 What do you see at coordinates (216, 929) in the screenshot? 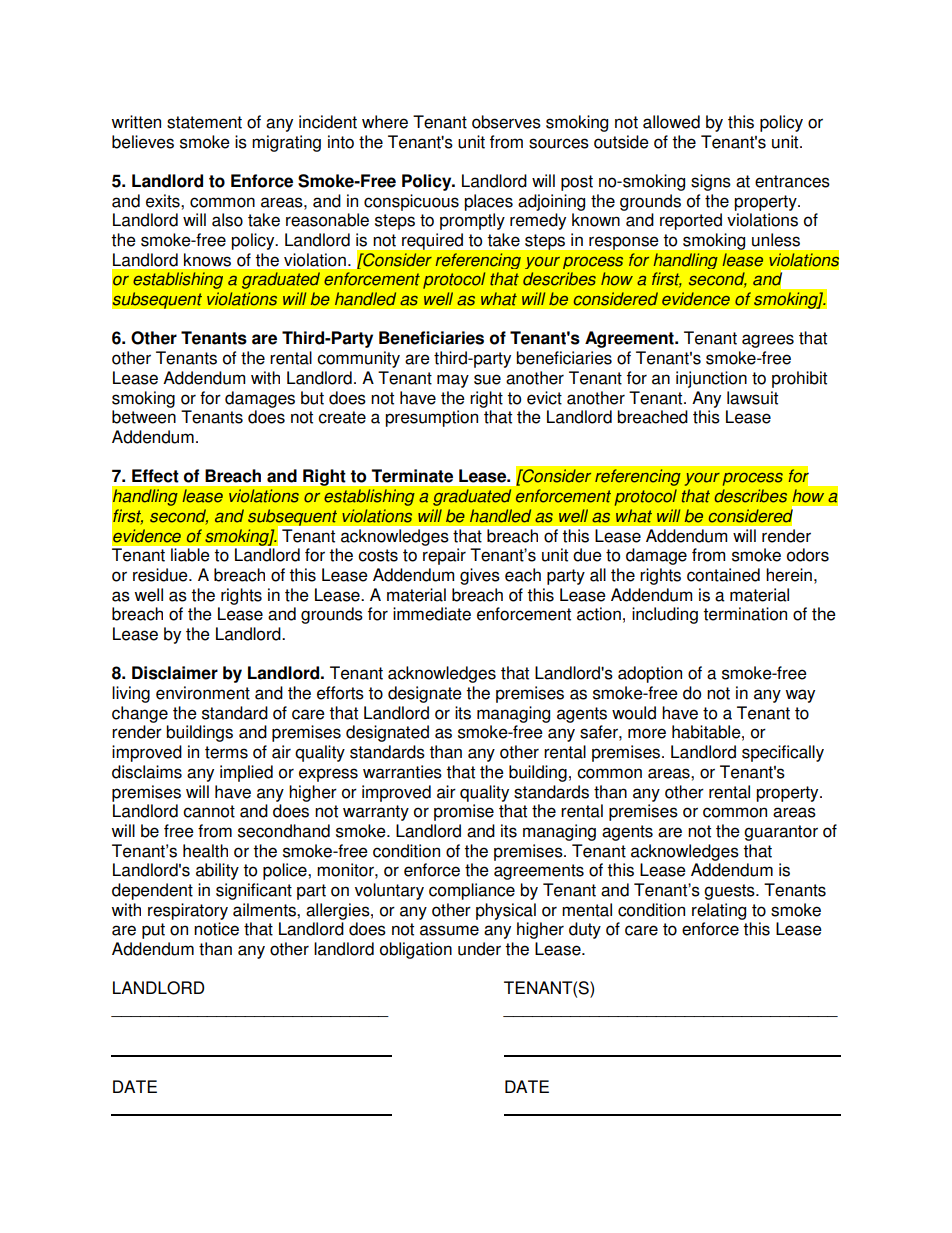
I see `notice` at bounding box center [216, 929].
